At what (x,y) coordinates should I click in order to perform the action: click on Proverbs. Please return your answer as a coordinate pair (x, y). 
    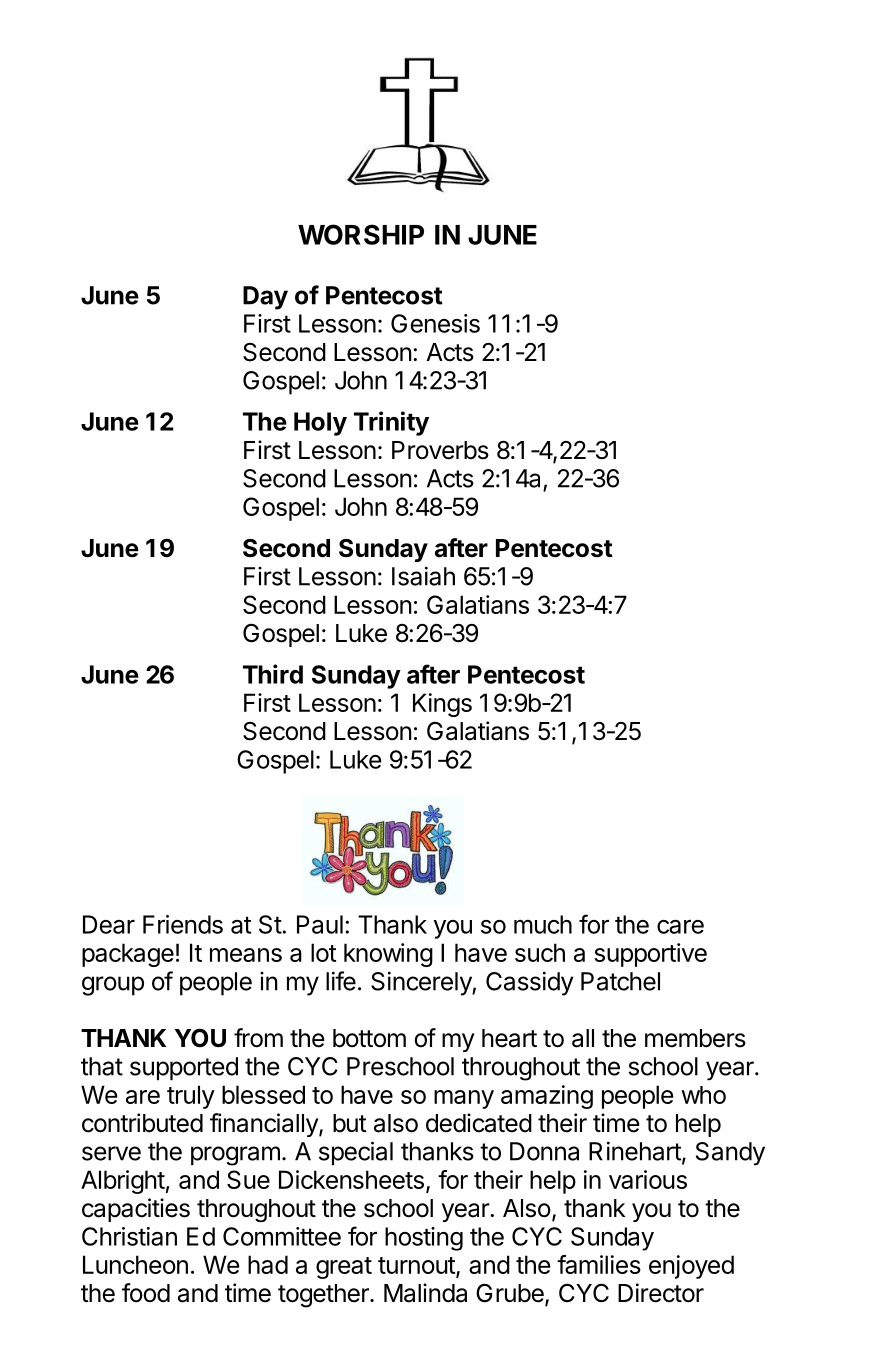
    Looking at the image, I should click on (440, 450).
